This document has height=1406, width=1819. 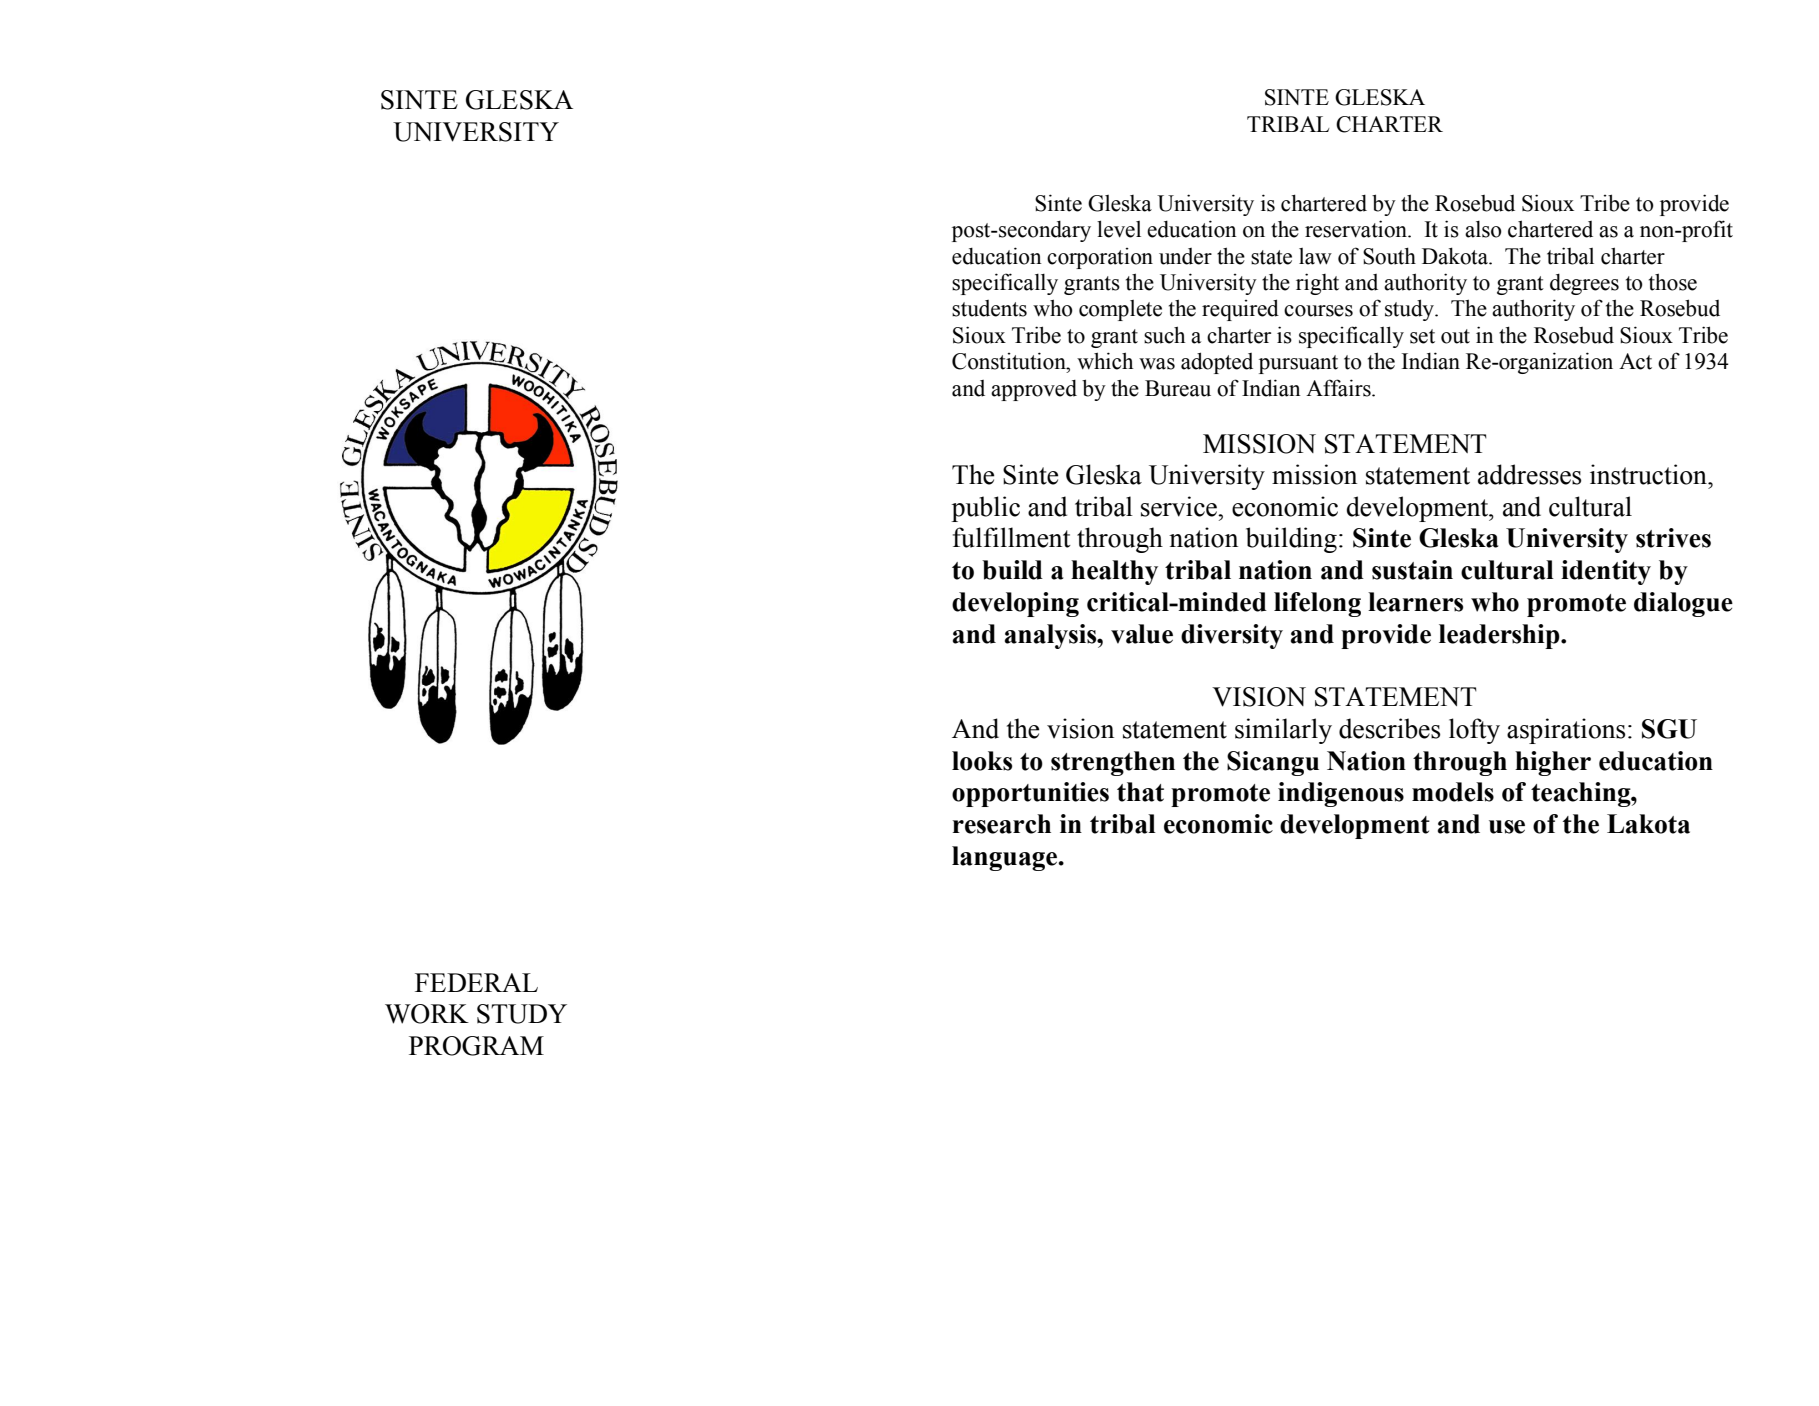 I want to click on developing, so click(x=1015, y=604).
